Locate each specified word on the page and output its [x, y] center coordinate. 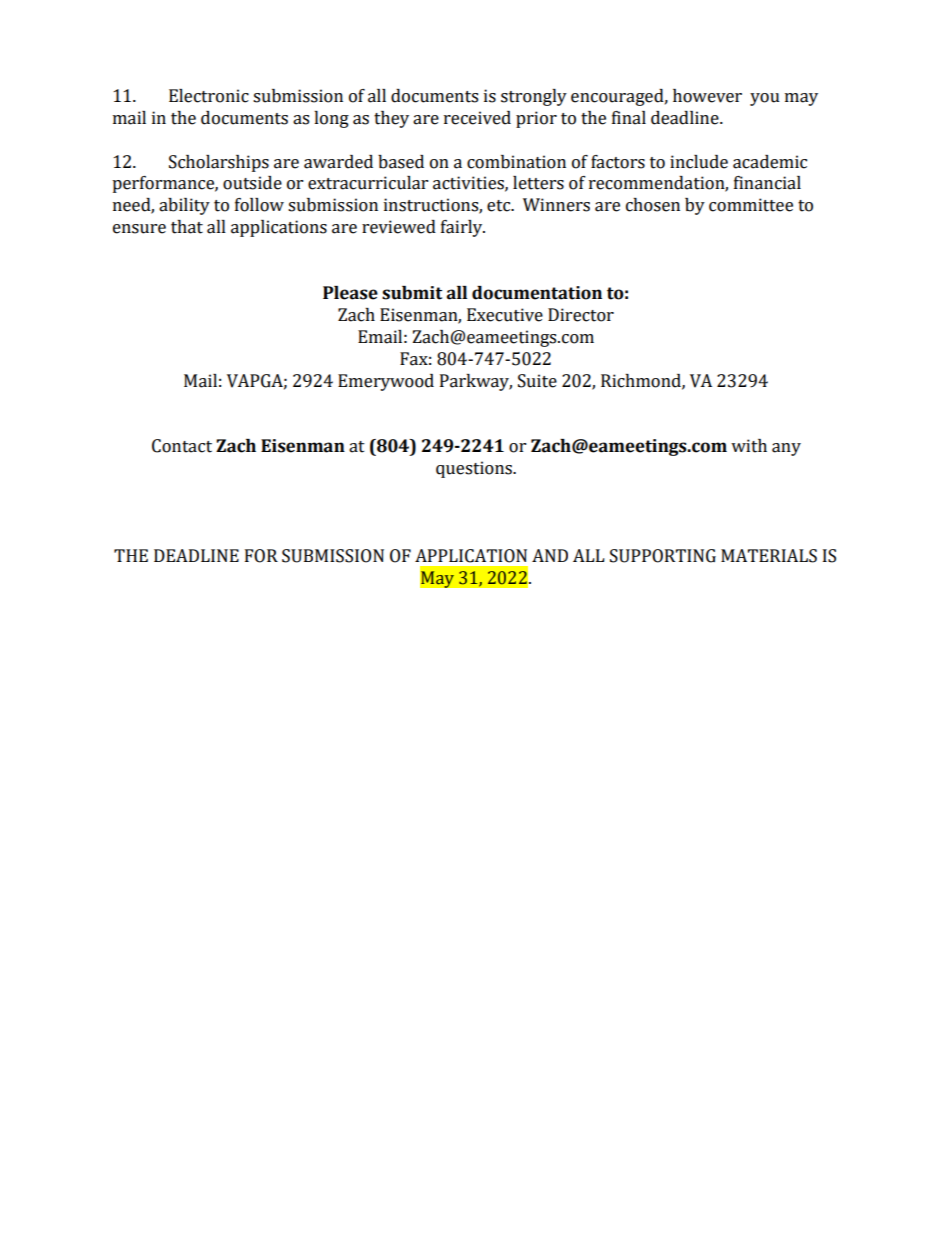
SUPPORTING [663, 556]
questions [475, 469]
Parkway [476, 382]
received [477, 118]
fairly [463, 228]
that [187, 227]
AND [550, 555]
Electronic [209, 96]
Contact [182, 446]
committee [751, 205]
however [707, 96]
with [749, 446]
